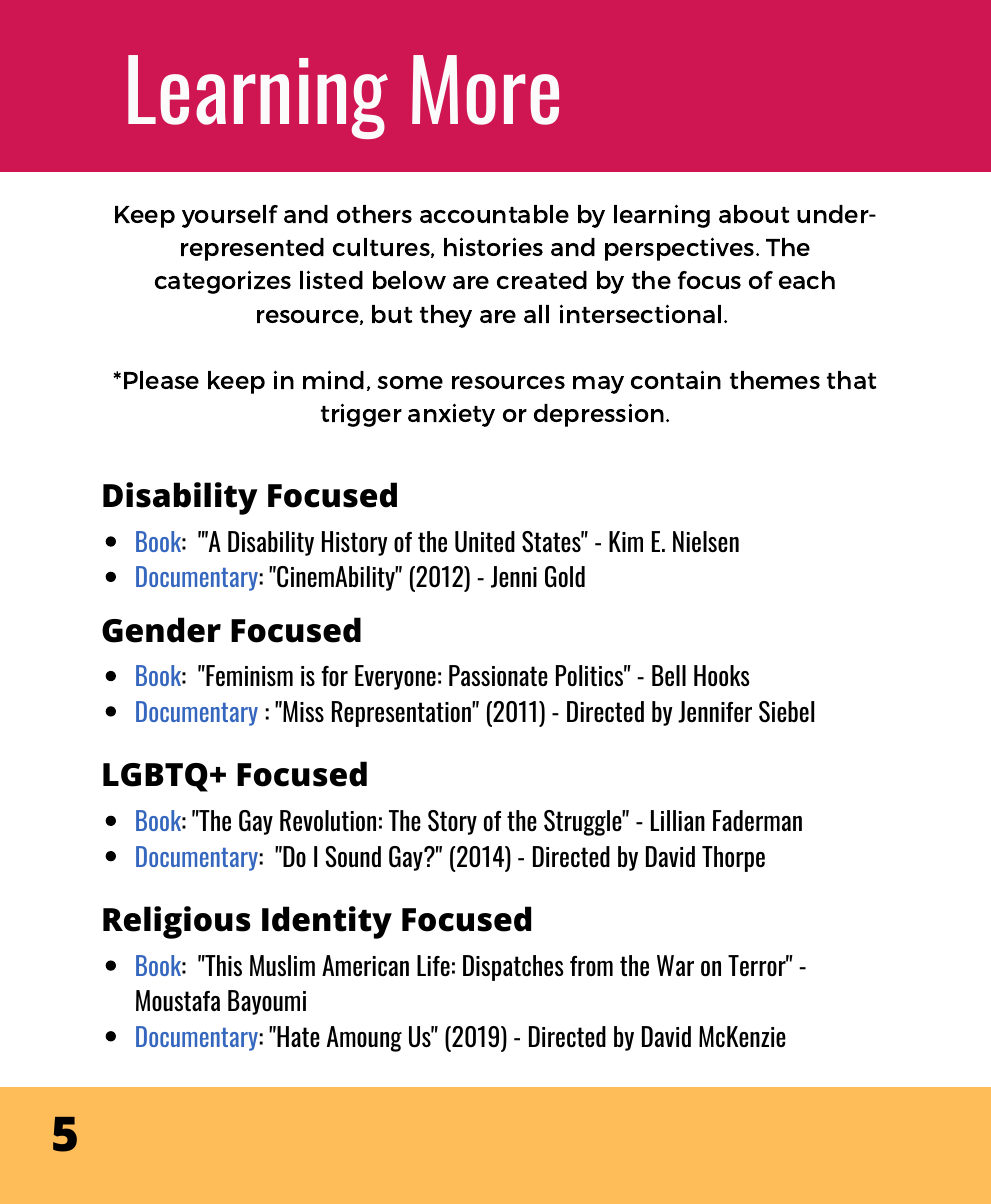 Image resolution: width=991 pixels, height=1204 pixels. I want to click on themes, so click(775, 380).
